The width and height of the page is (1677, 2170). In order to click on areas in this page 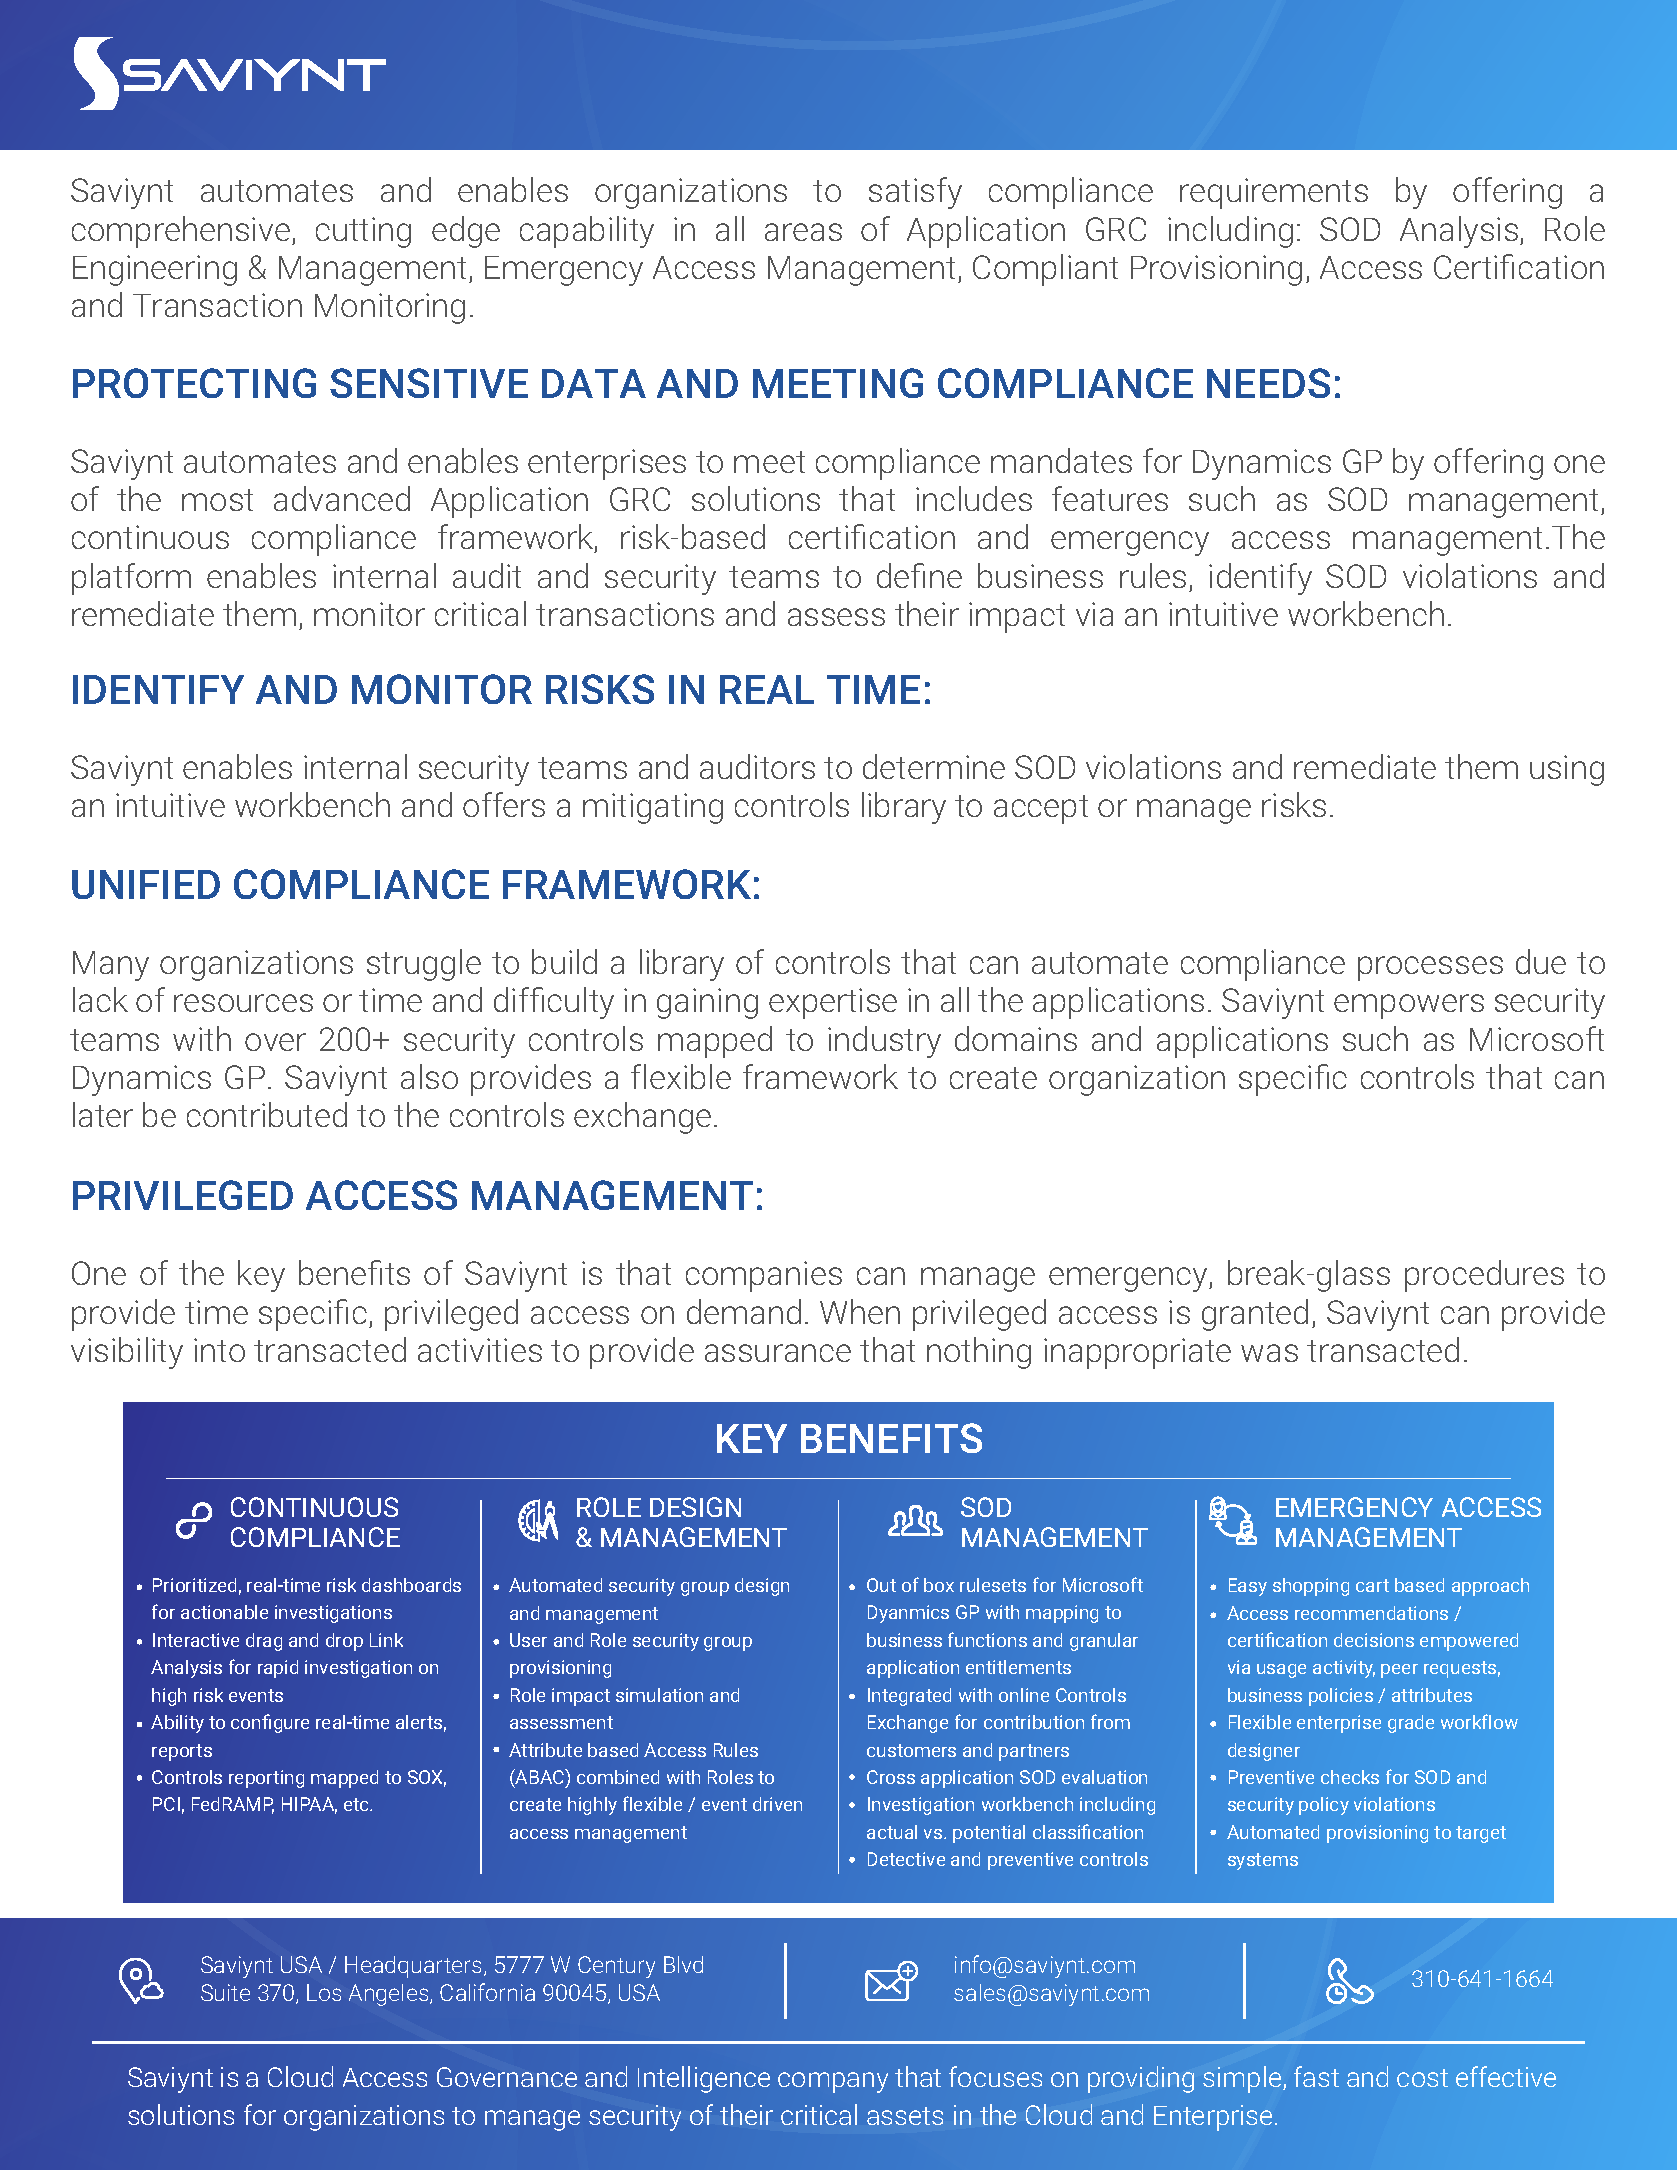, I will do `click(803, 232)`.
